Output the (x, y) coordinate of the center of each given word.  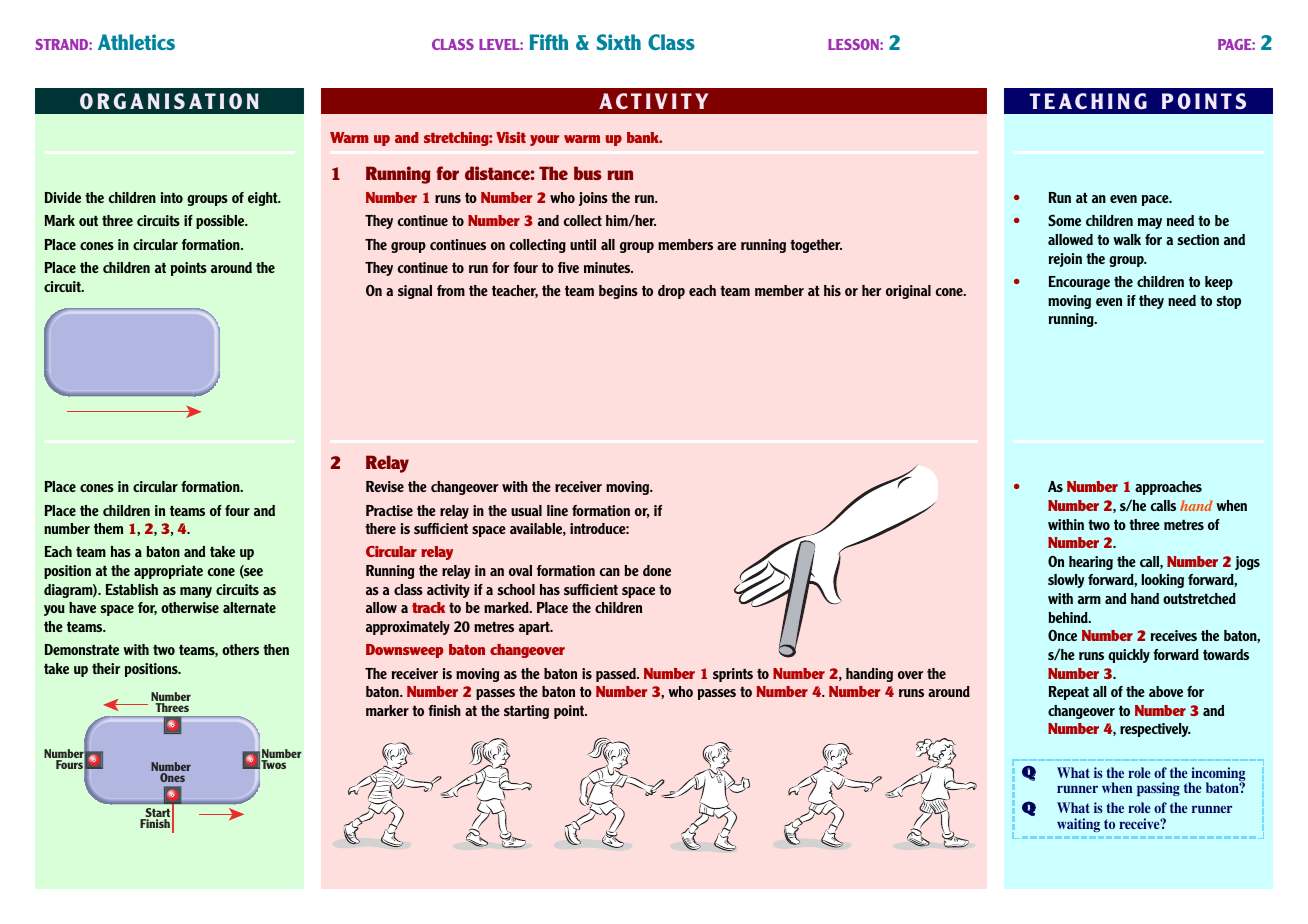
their (106, 668)
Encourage (1079, 283)
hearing (1091, 563)
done (657, 570)
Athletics (136, 42)
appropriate (168, 572)
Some (1064, 220)
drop (671, 292)
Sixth (619, 42)
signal (415, 292)
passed (617, 675)
